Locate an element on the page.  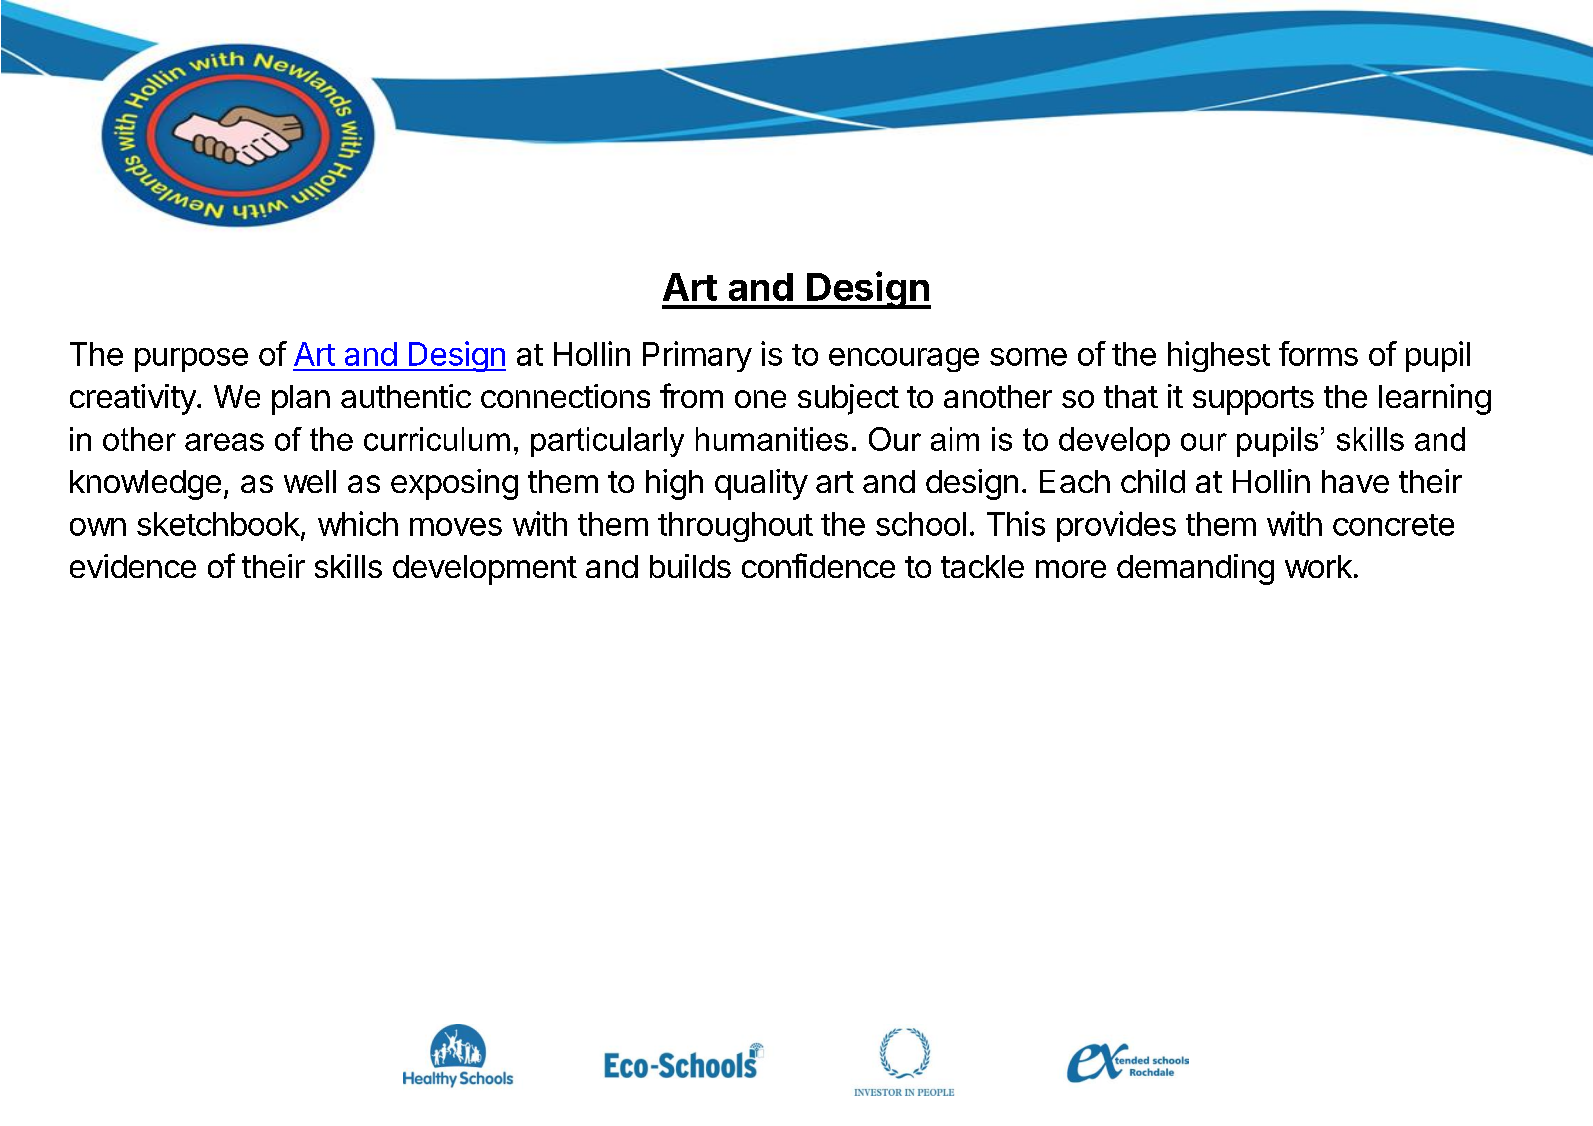
have is located at coordinates (1355, 481).
